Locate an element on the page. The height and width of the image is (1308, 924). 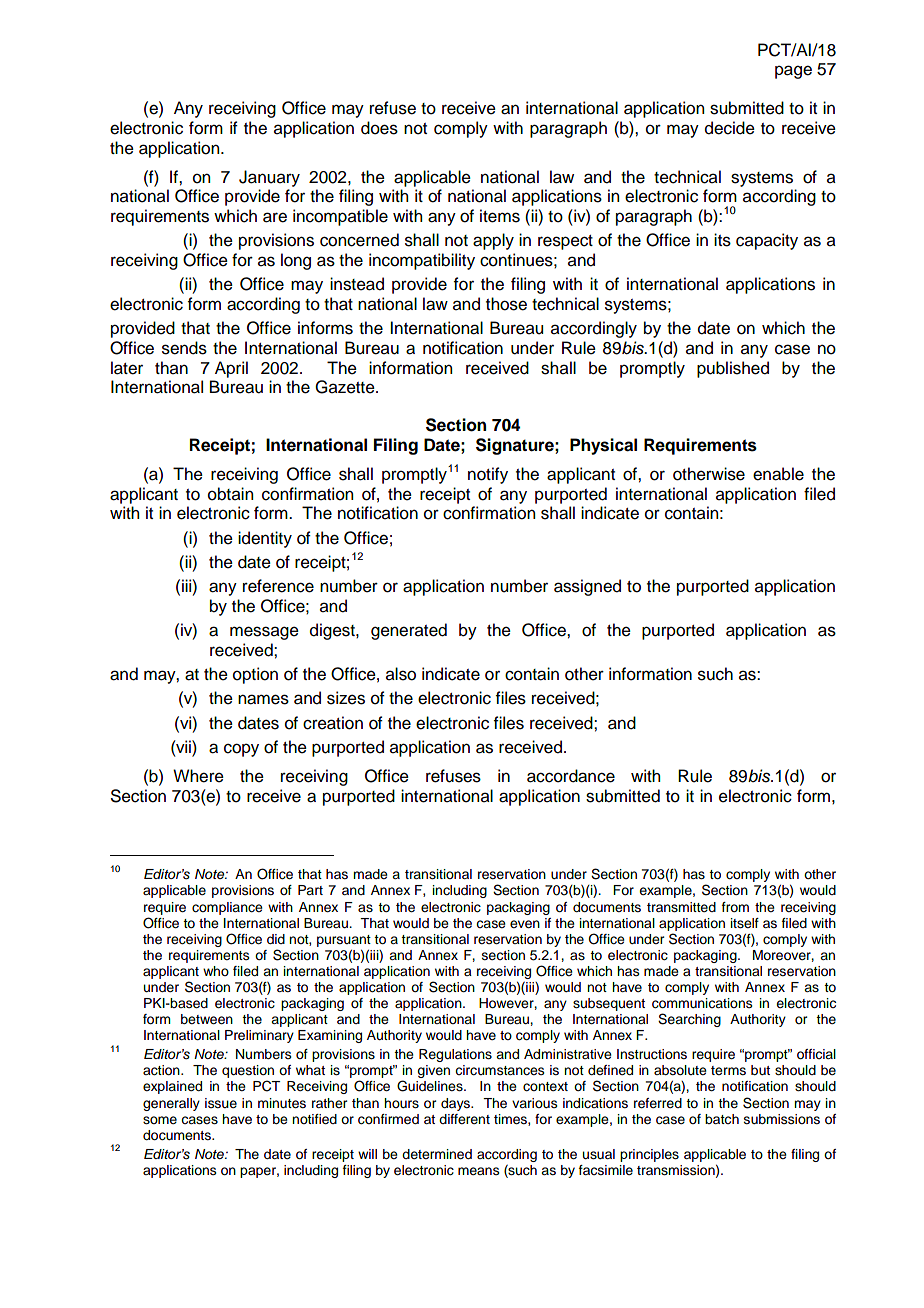
January is located at coordinates (269, 178).
